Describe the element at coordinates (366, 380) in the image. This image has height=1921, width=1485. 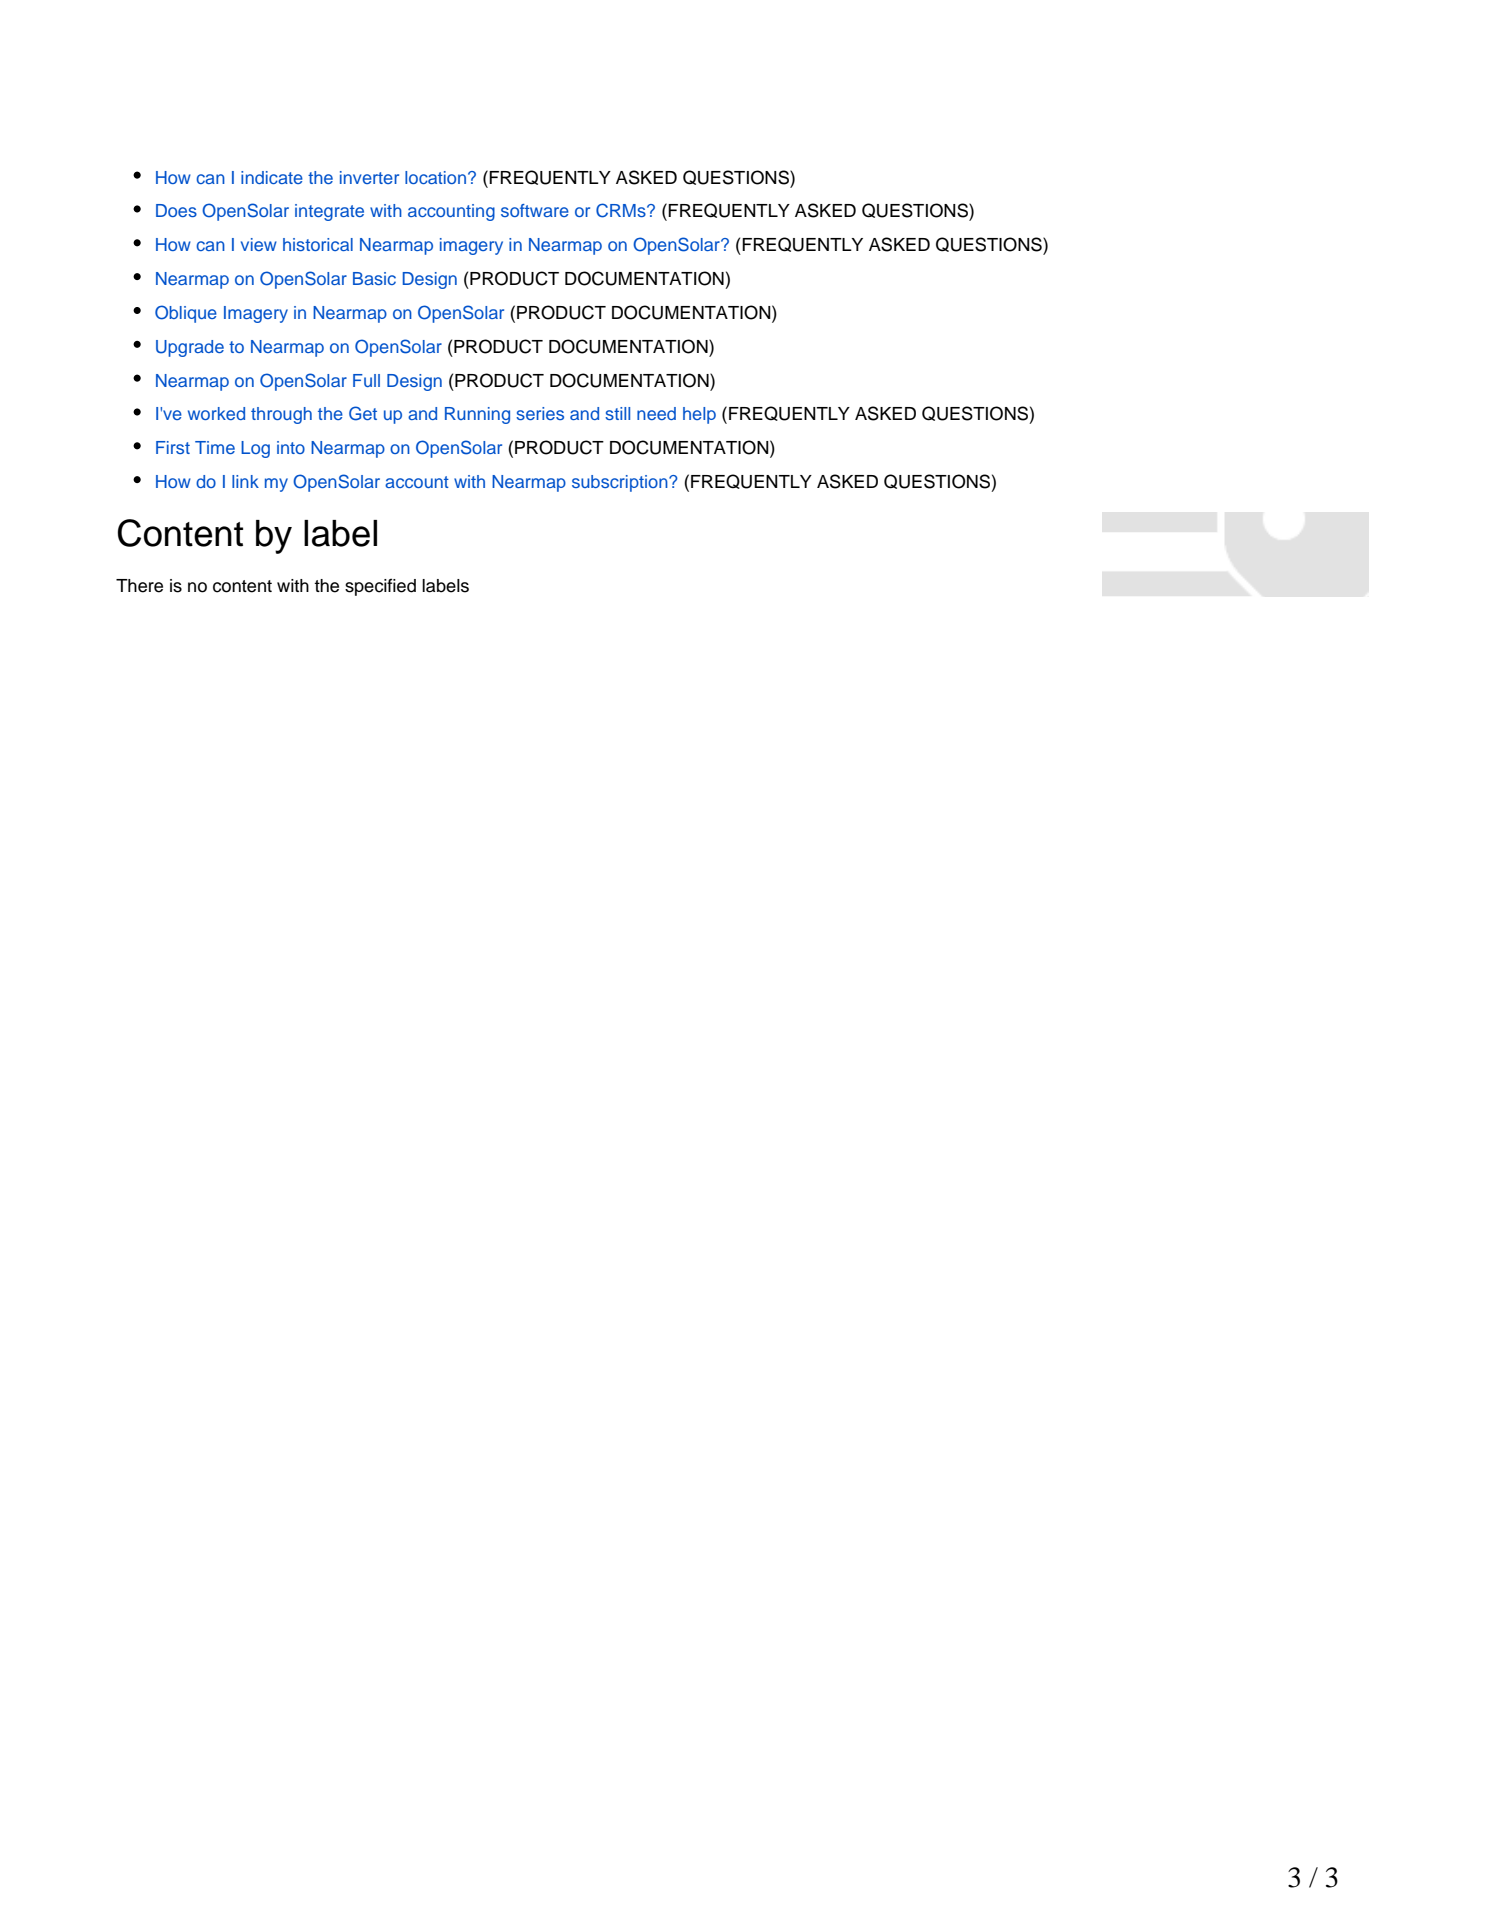
I see `Full` at that location.
